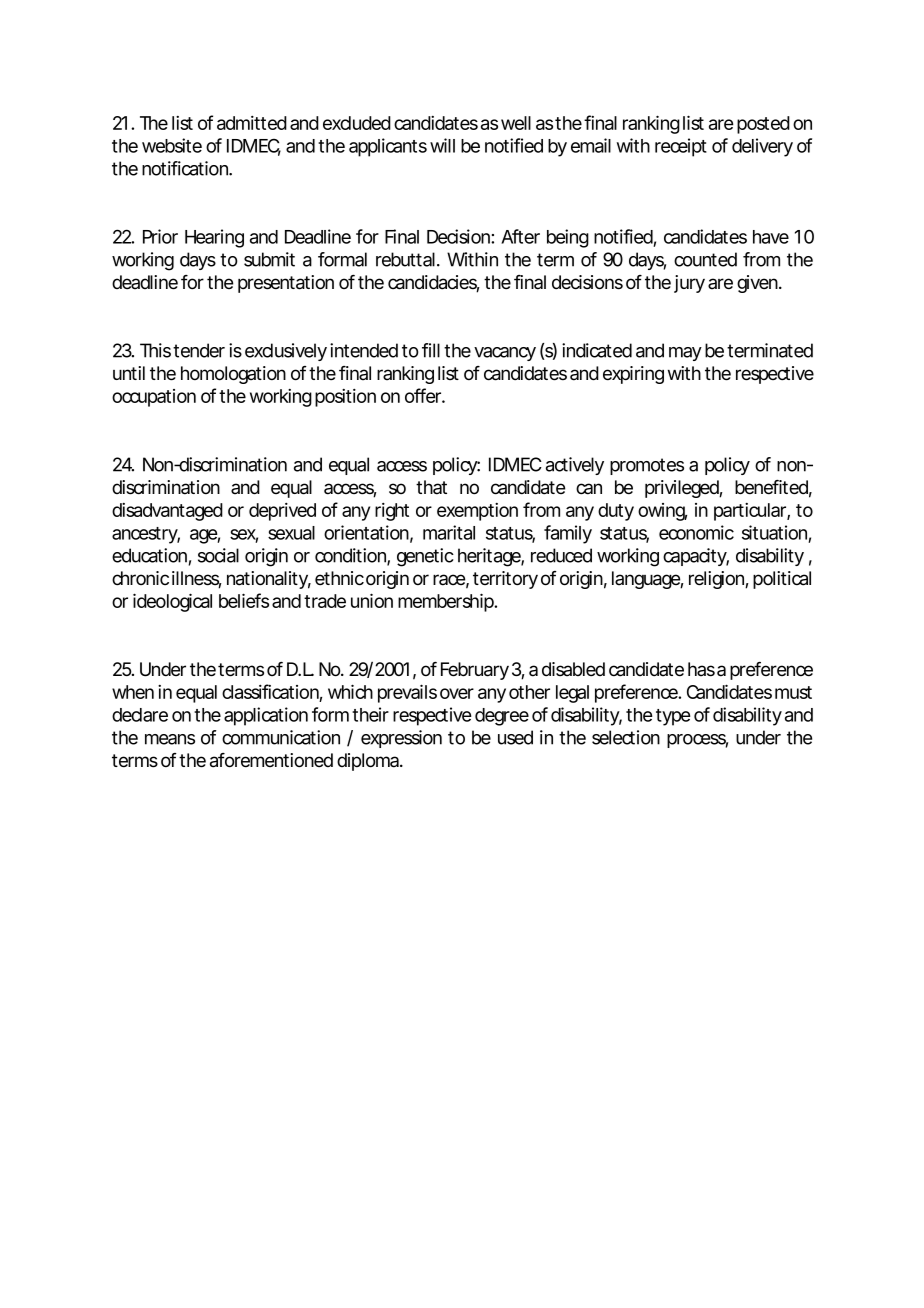  I want to click on degree, so click(502, 717).
